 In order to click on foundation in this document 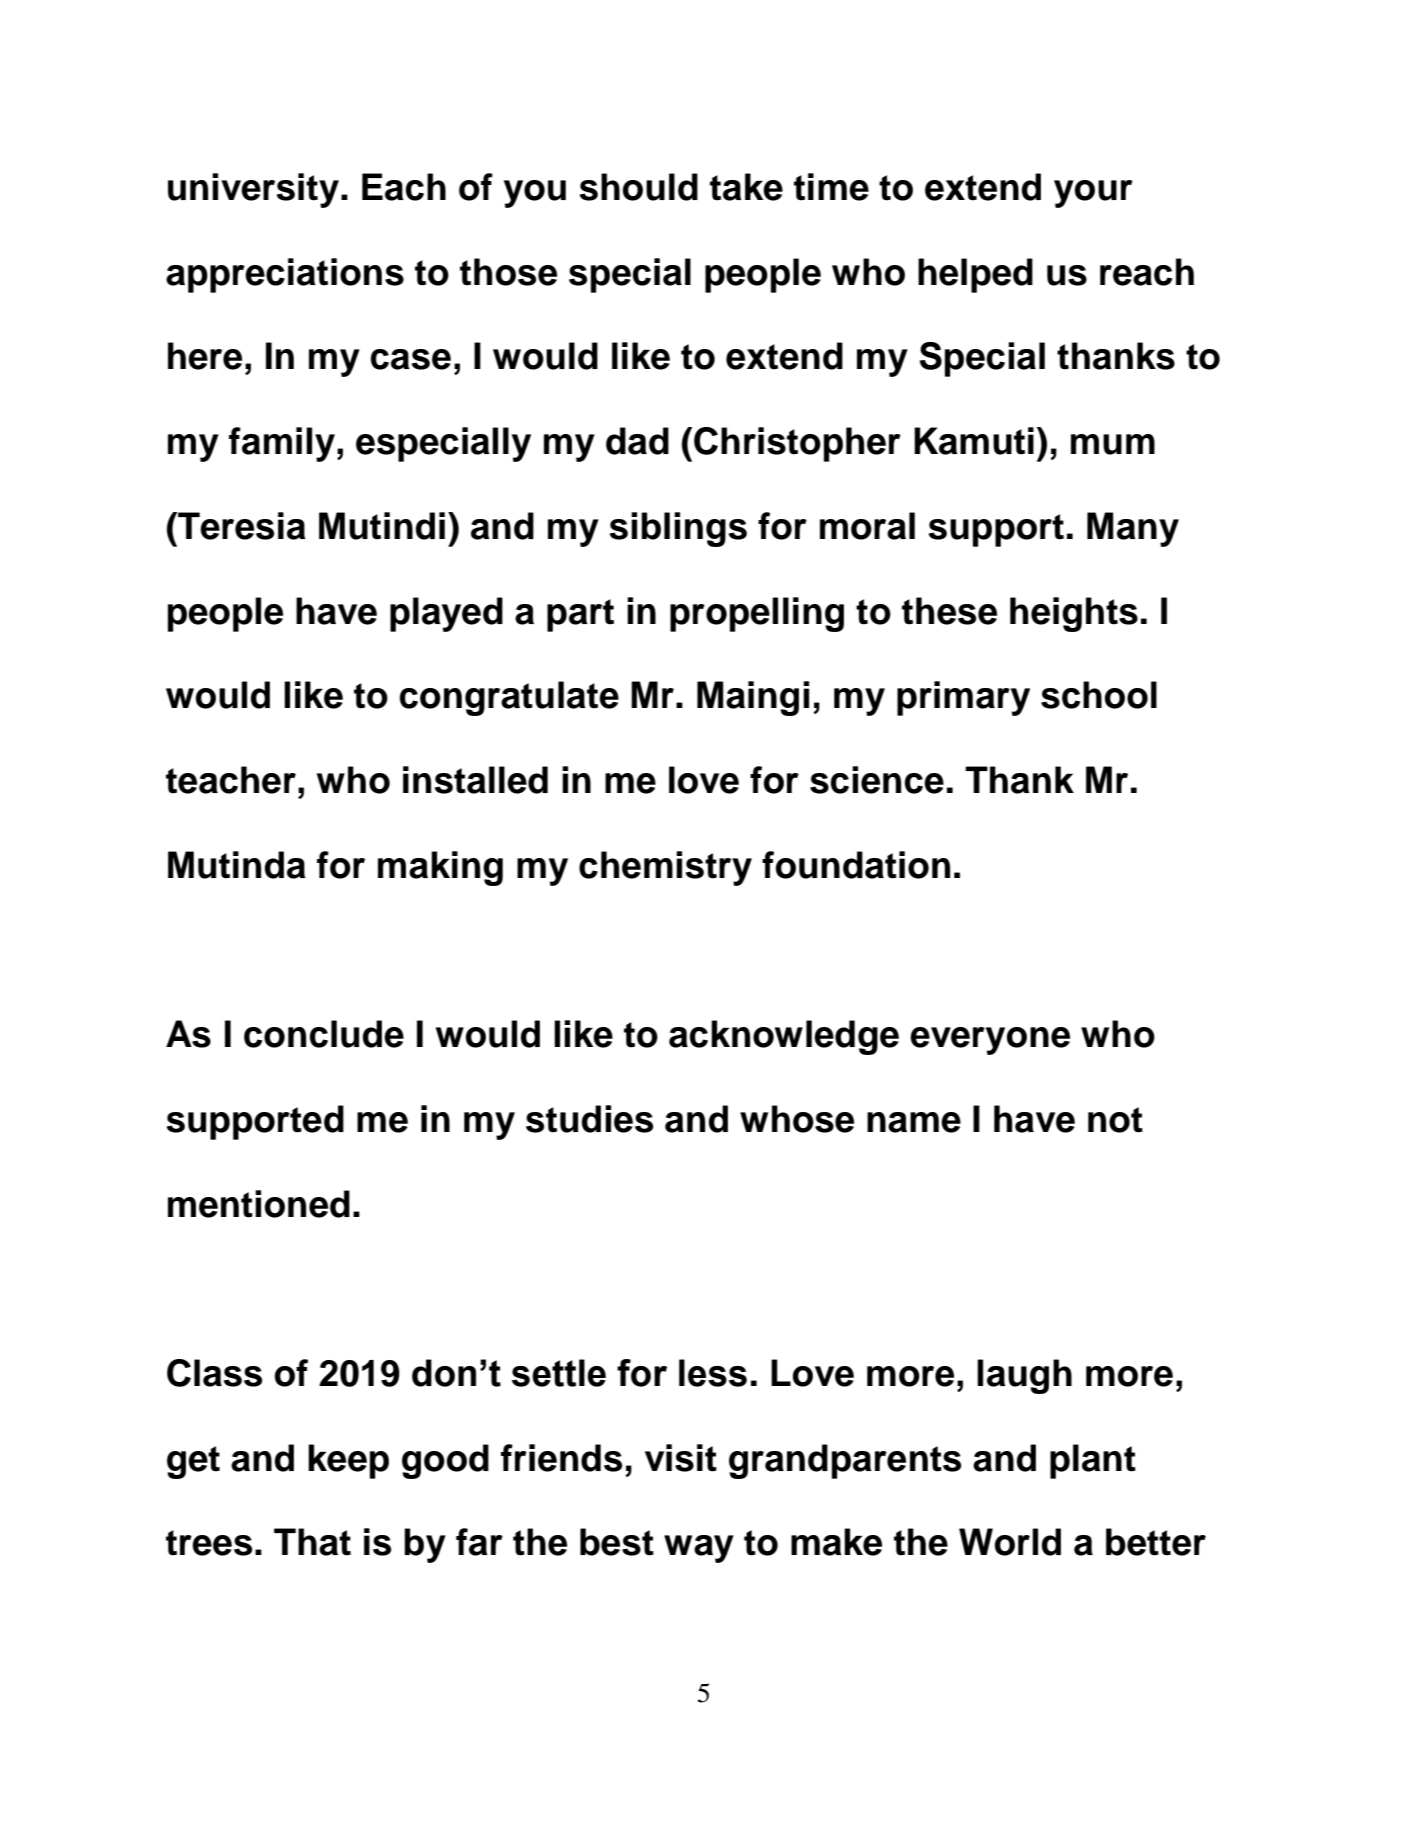, I will do `click(856, 865)`.
